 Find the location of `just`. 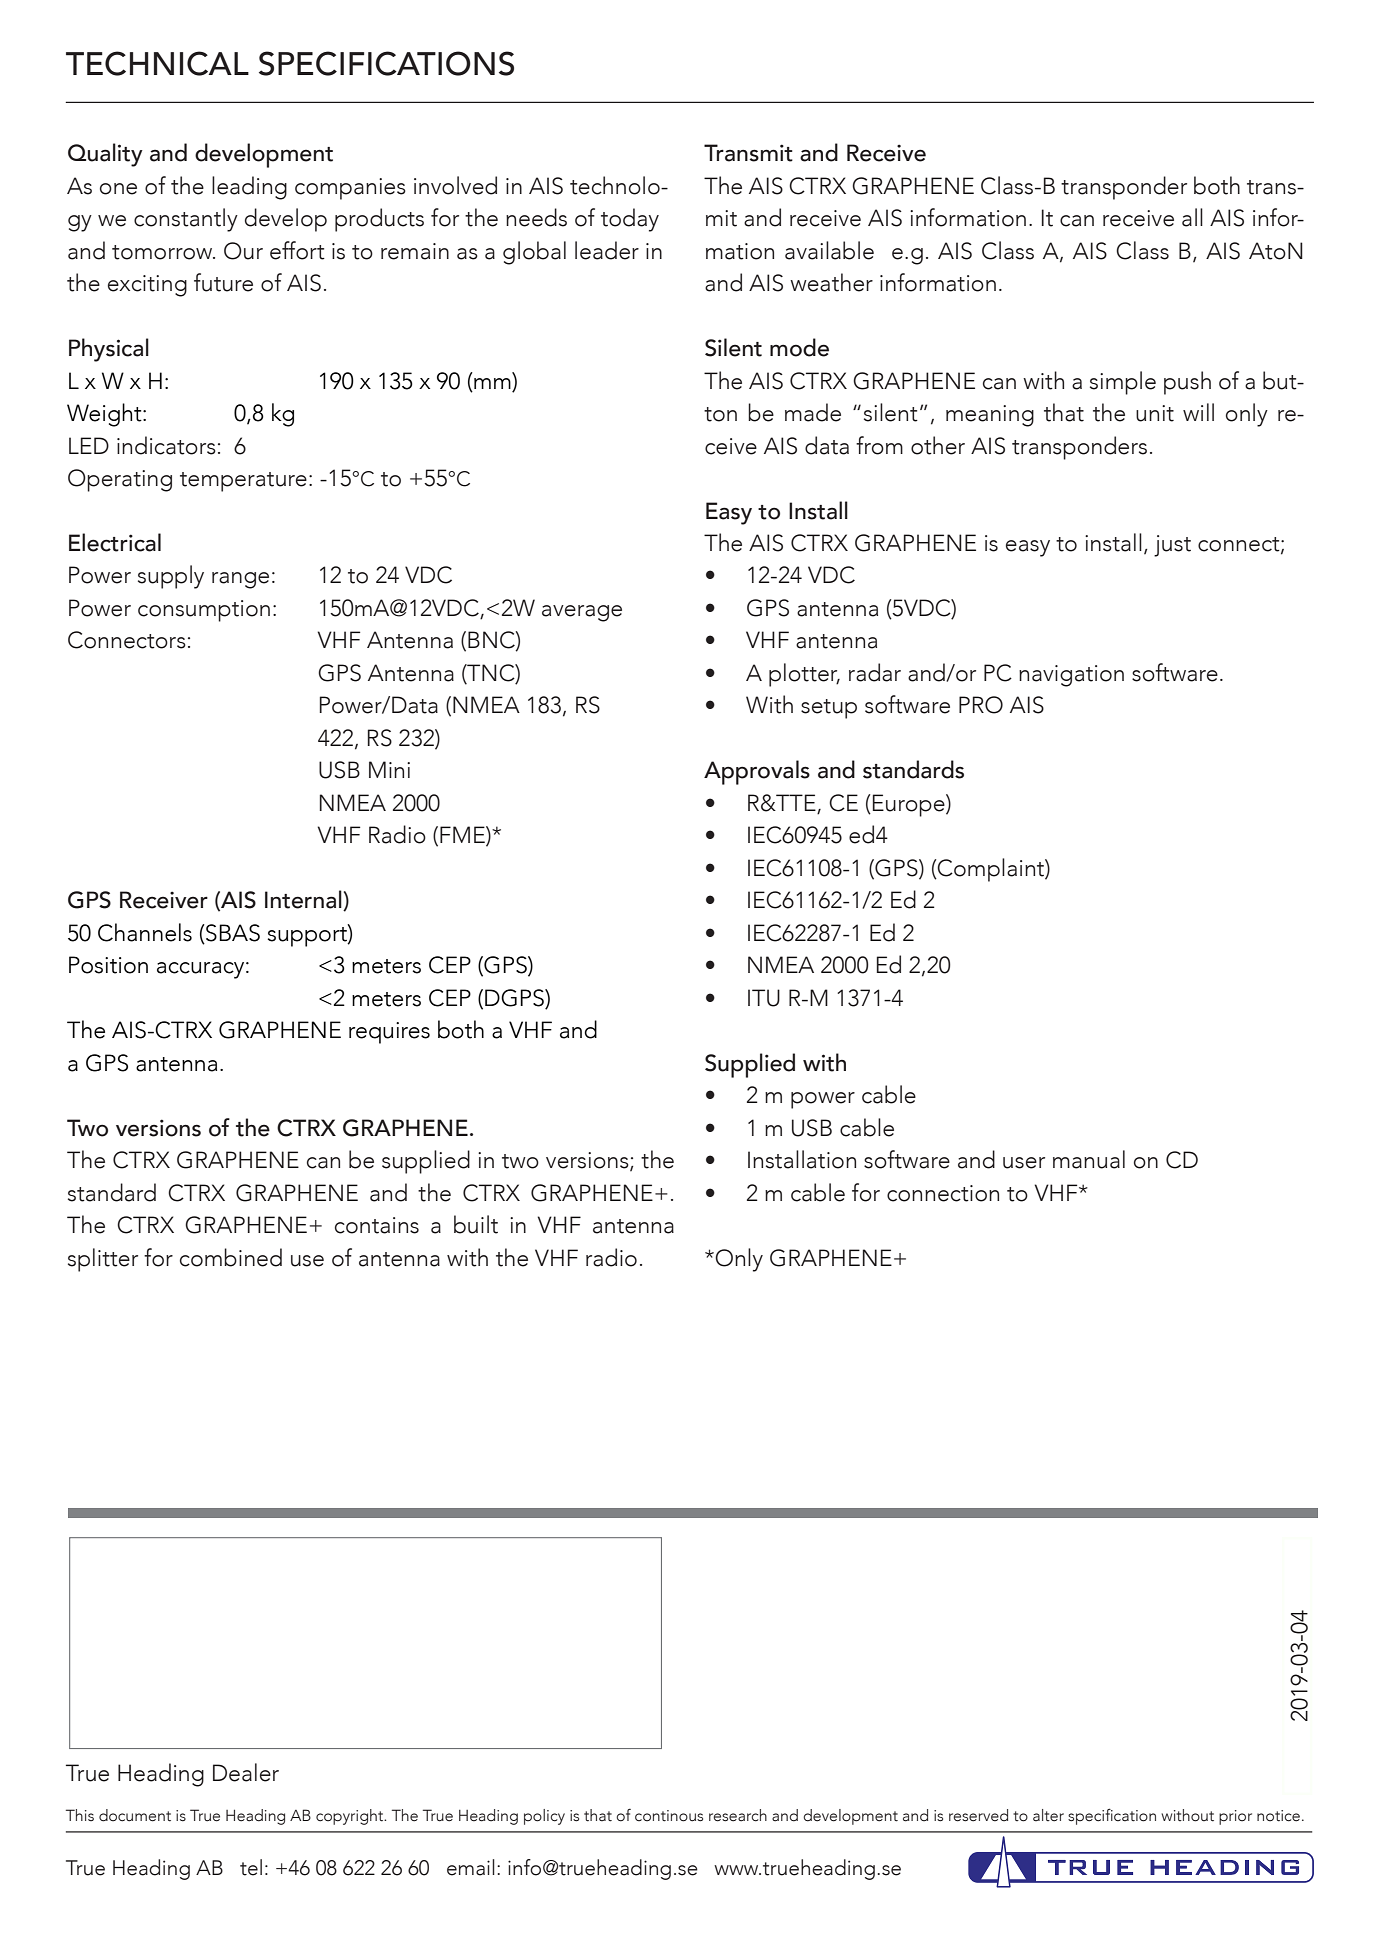

just is located at coordinates (1172, 546).
